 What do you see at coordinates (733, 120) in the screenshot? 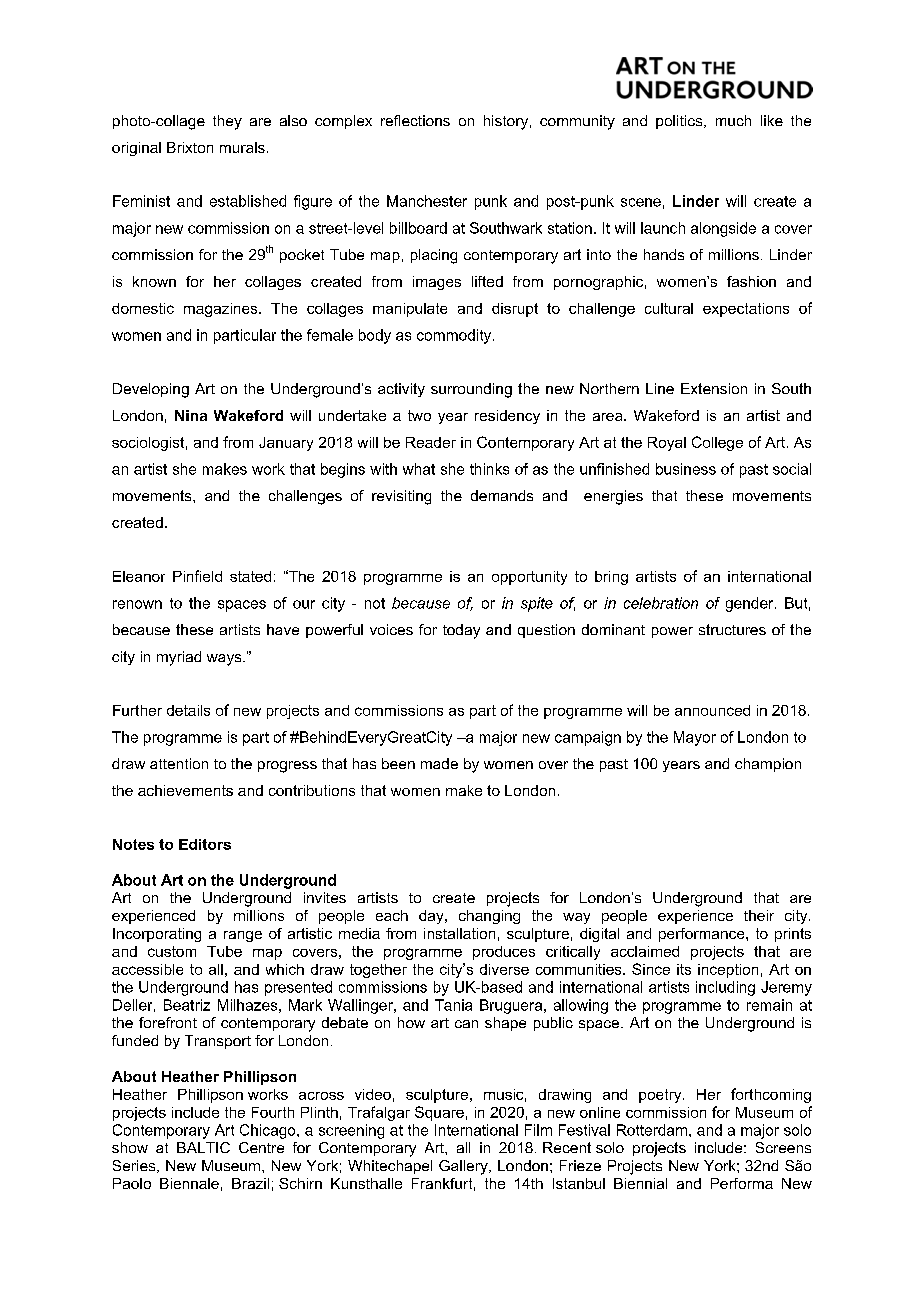
I see `much` at bounding box center [733, 120].
